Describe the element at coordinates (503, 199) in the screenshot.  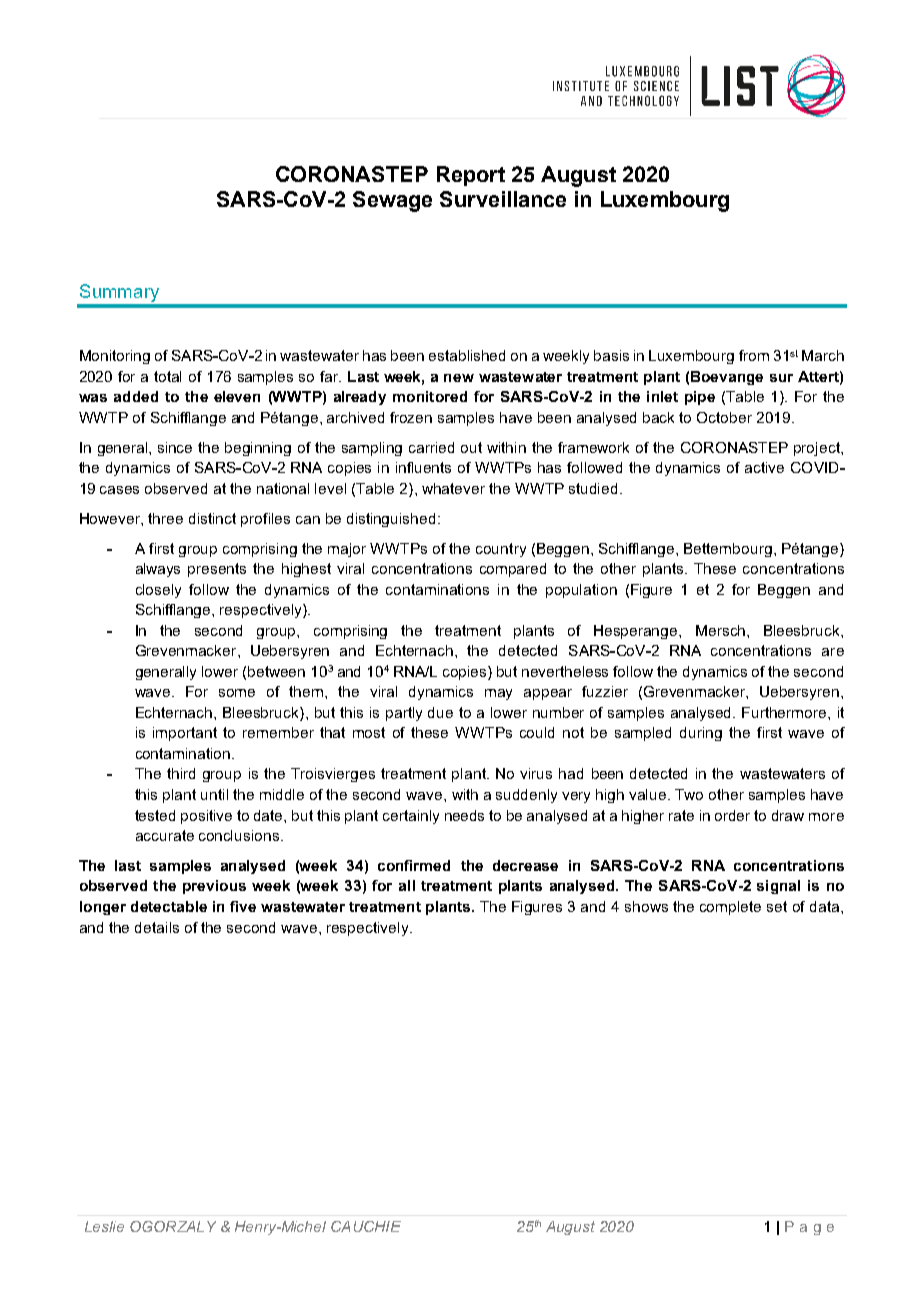
I see `Surveillance` at that location.
